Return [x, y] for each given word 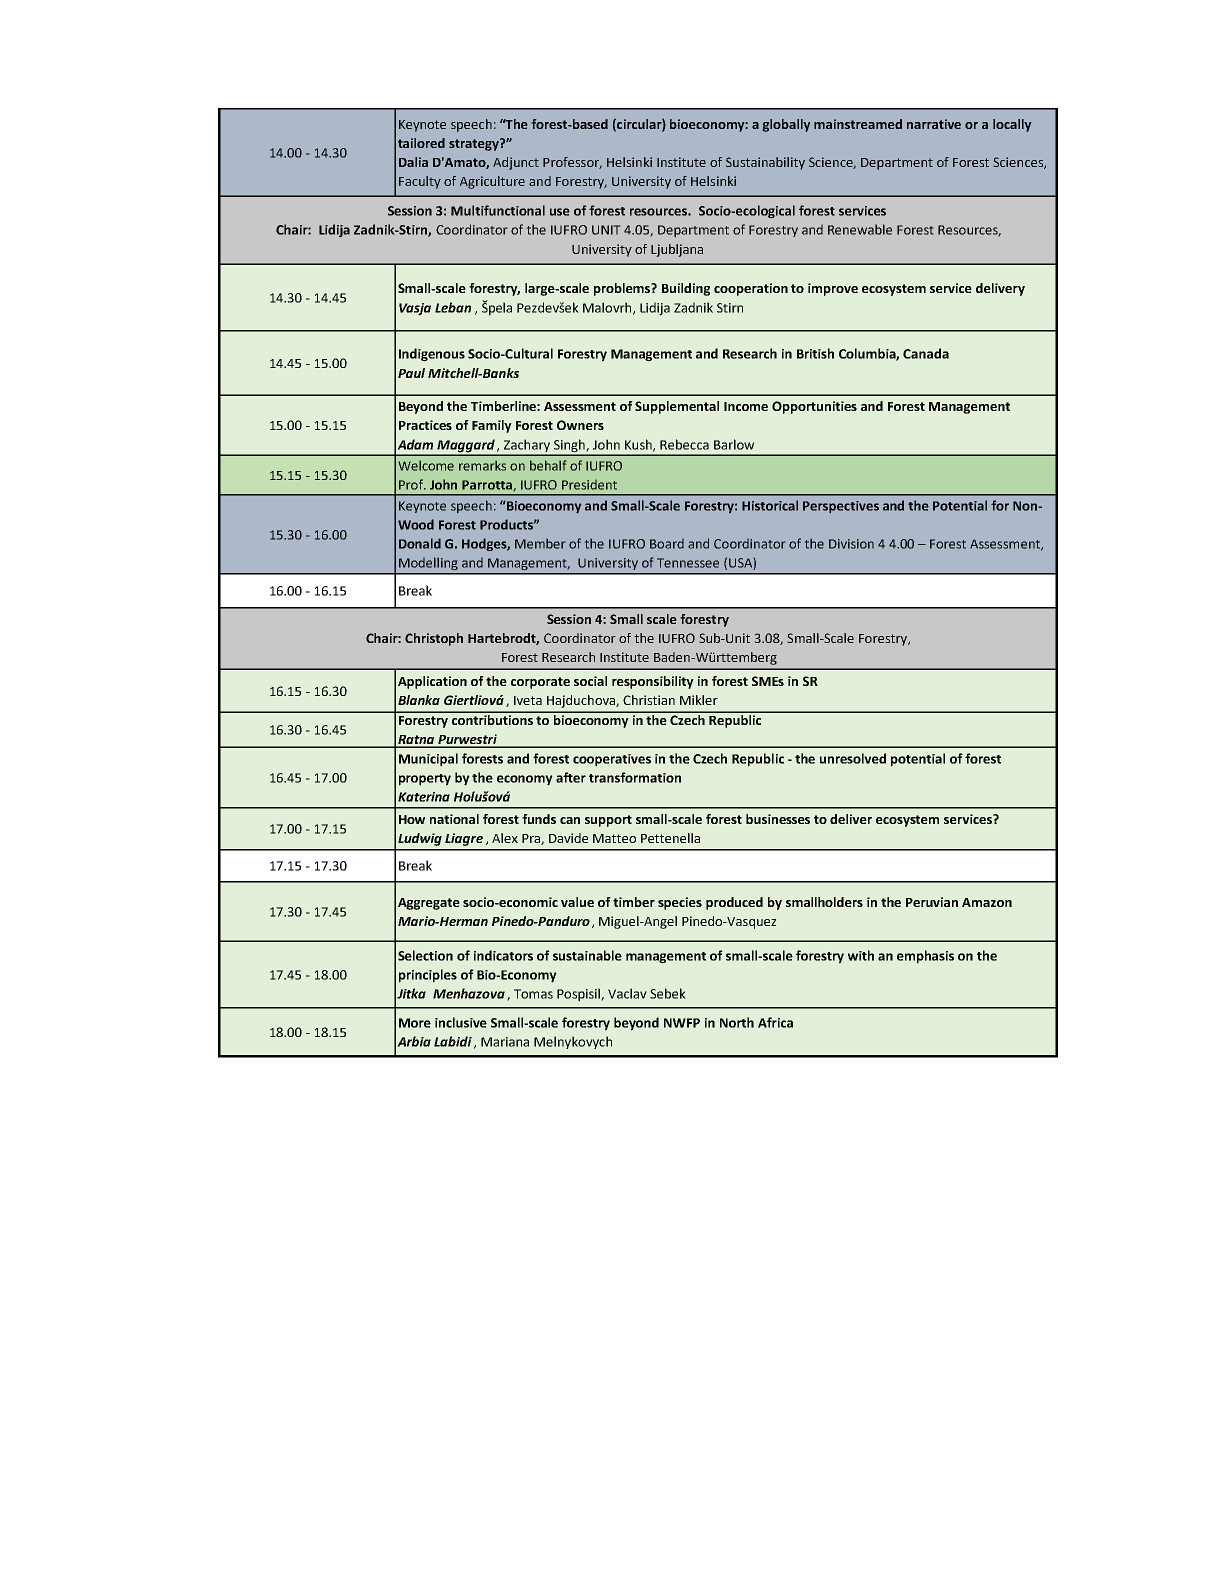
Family [492, 426]
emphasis [925, 957]
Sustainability [765, 163]
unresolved [853, 758]
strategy [475, 144]
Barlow [734, 444]
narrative [934, 124]
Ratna [416, 741]
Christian [649, 700]
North [737, 1022]
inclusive [461, 1022]
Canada [926, 353]
